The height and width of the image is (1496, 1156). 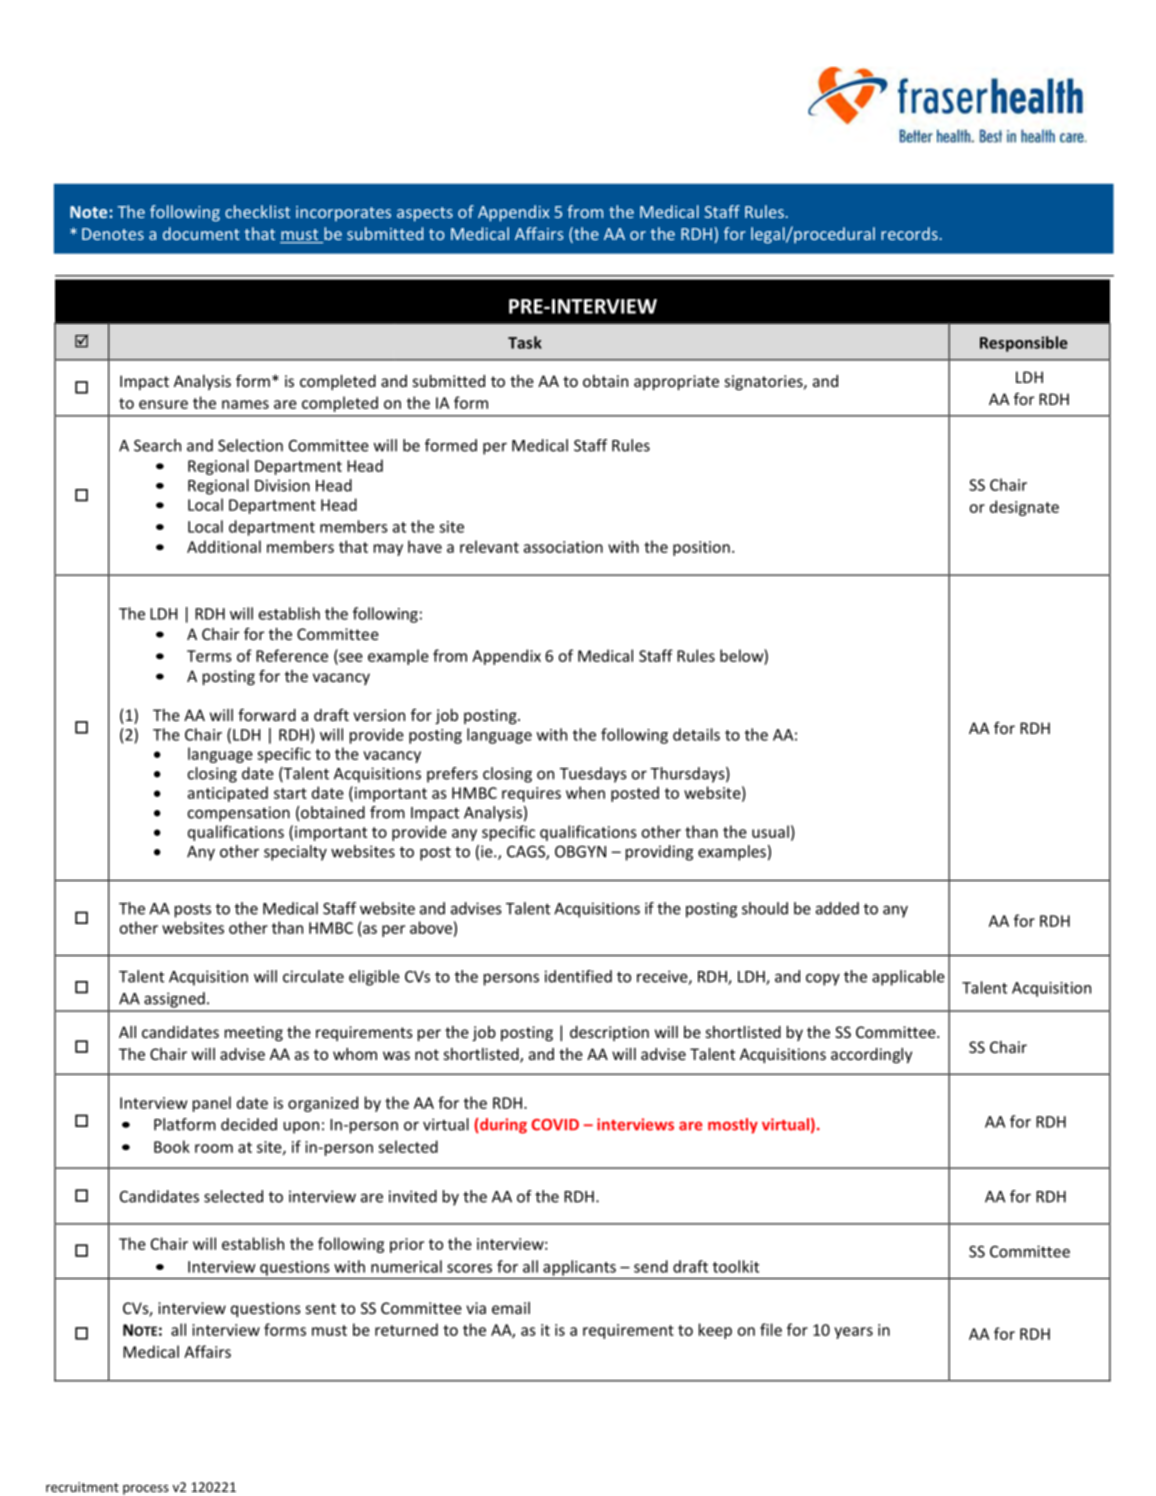 I want to click on association, so click(x=563, y=547).
